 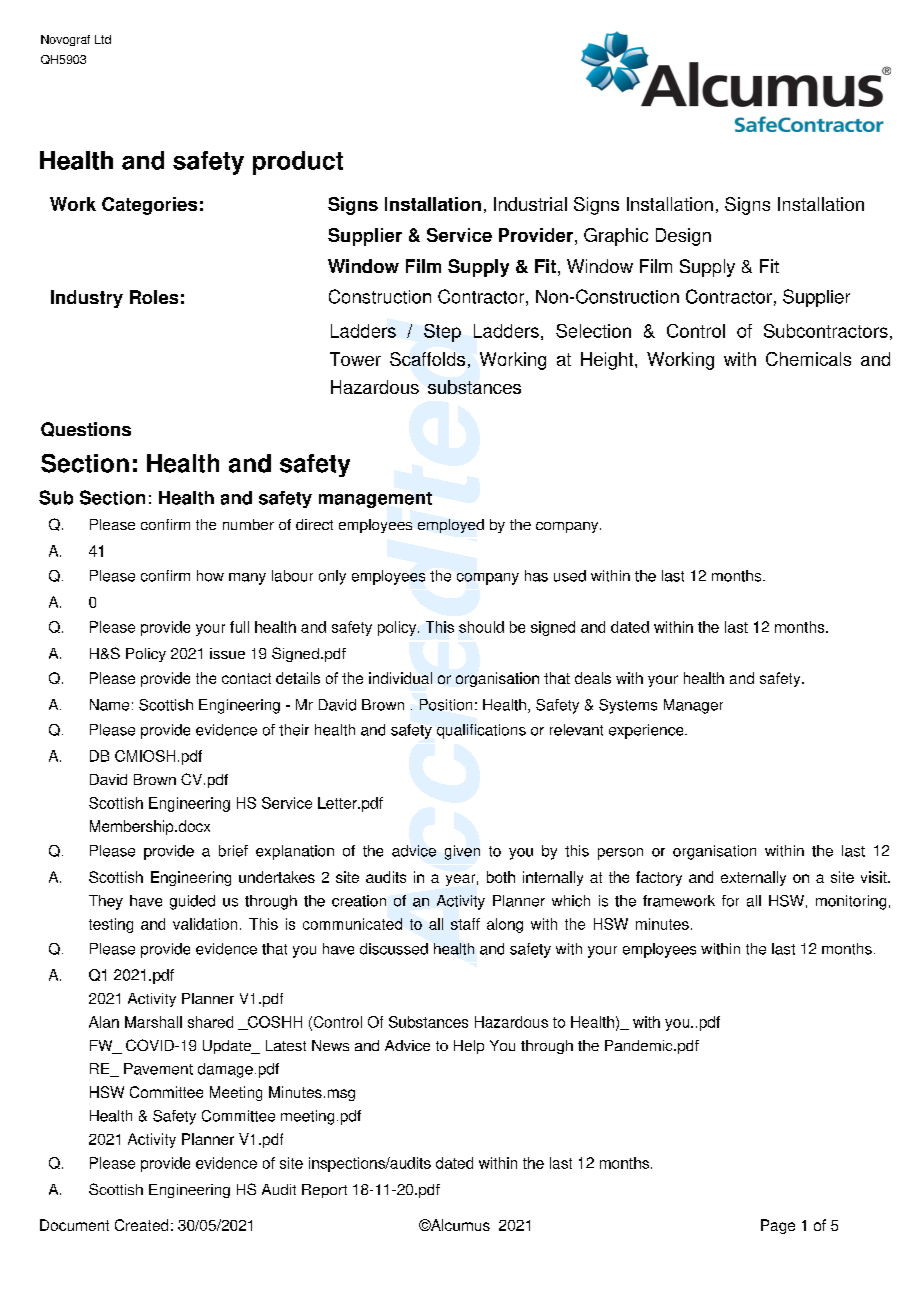 I want to click on Design, so click(x=683, y=237).
